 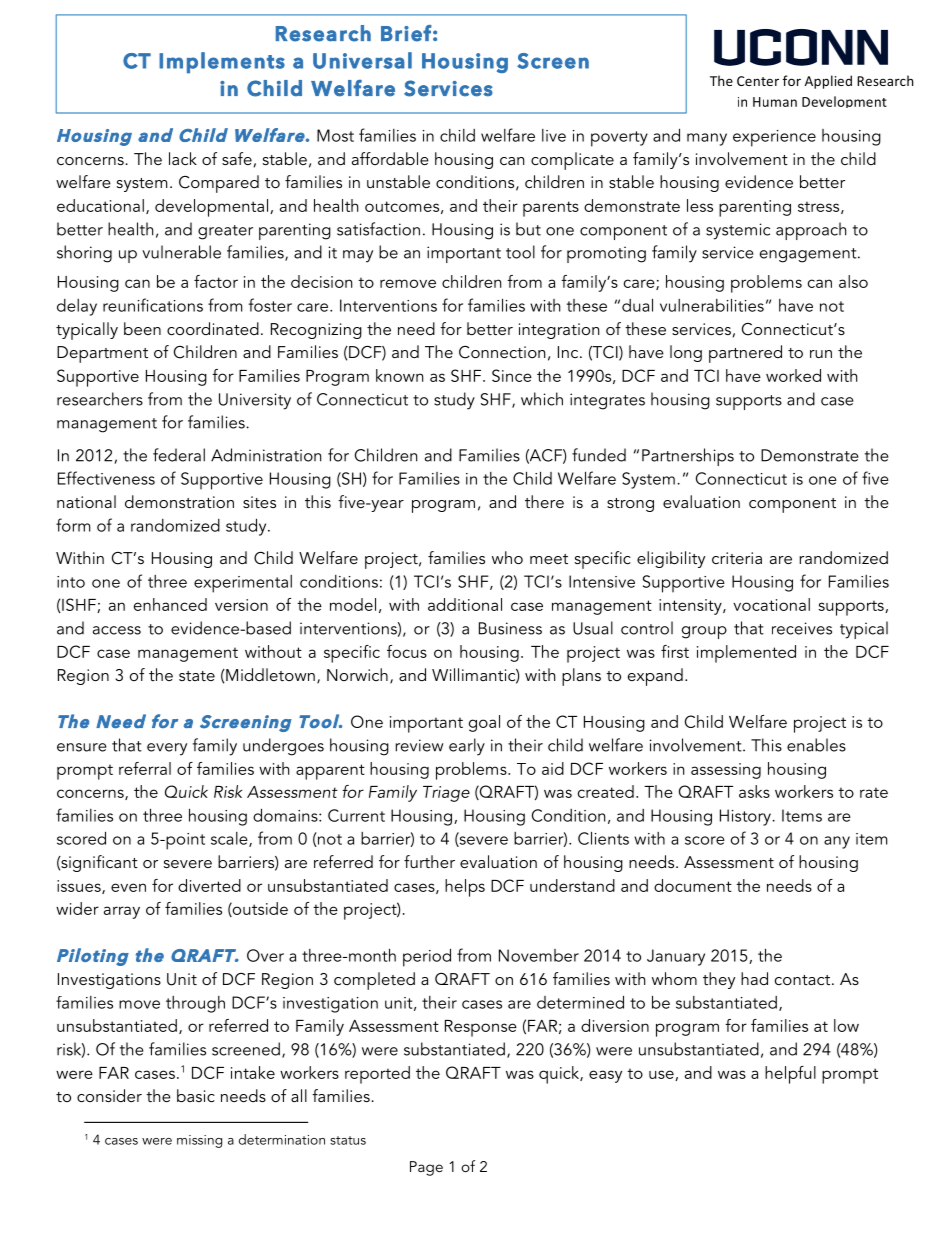 I want to click on enhanced, so click(x=170, y=604).
